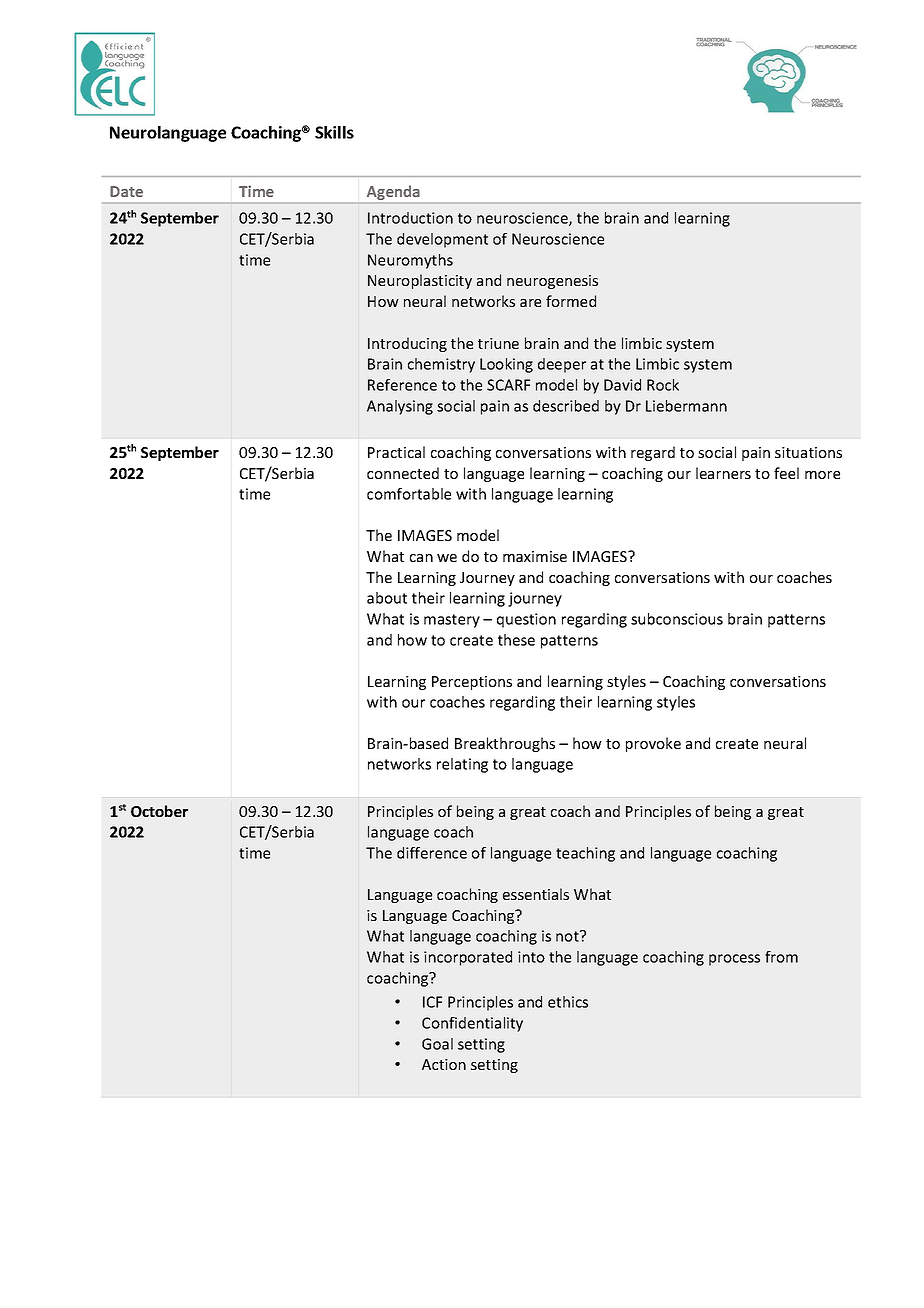 The height and width of the image is (1308, 924). I want to click on October, so click(159, 811).
